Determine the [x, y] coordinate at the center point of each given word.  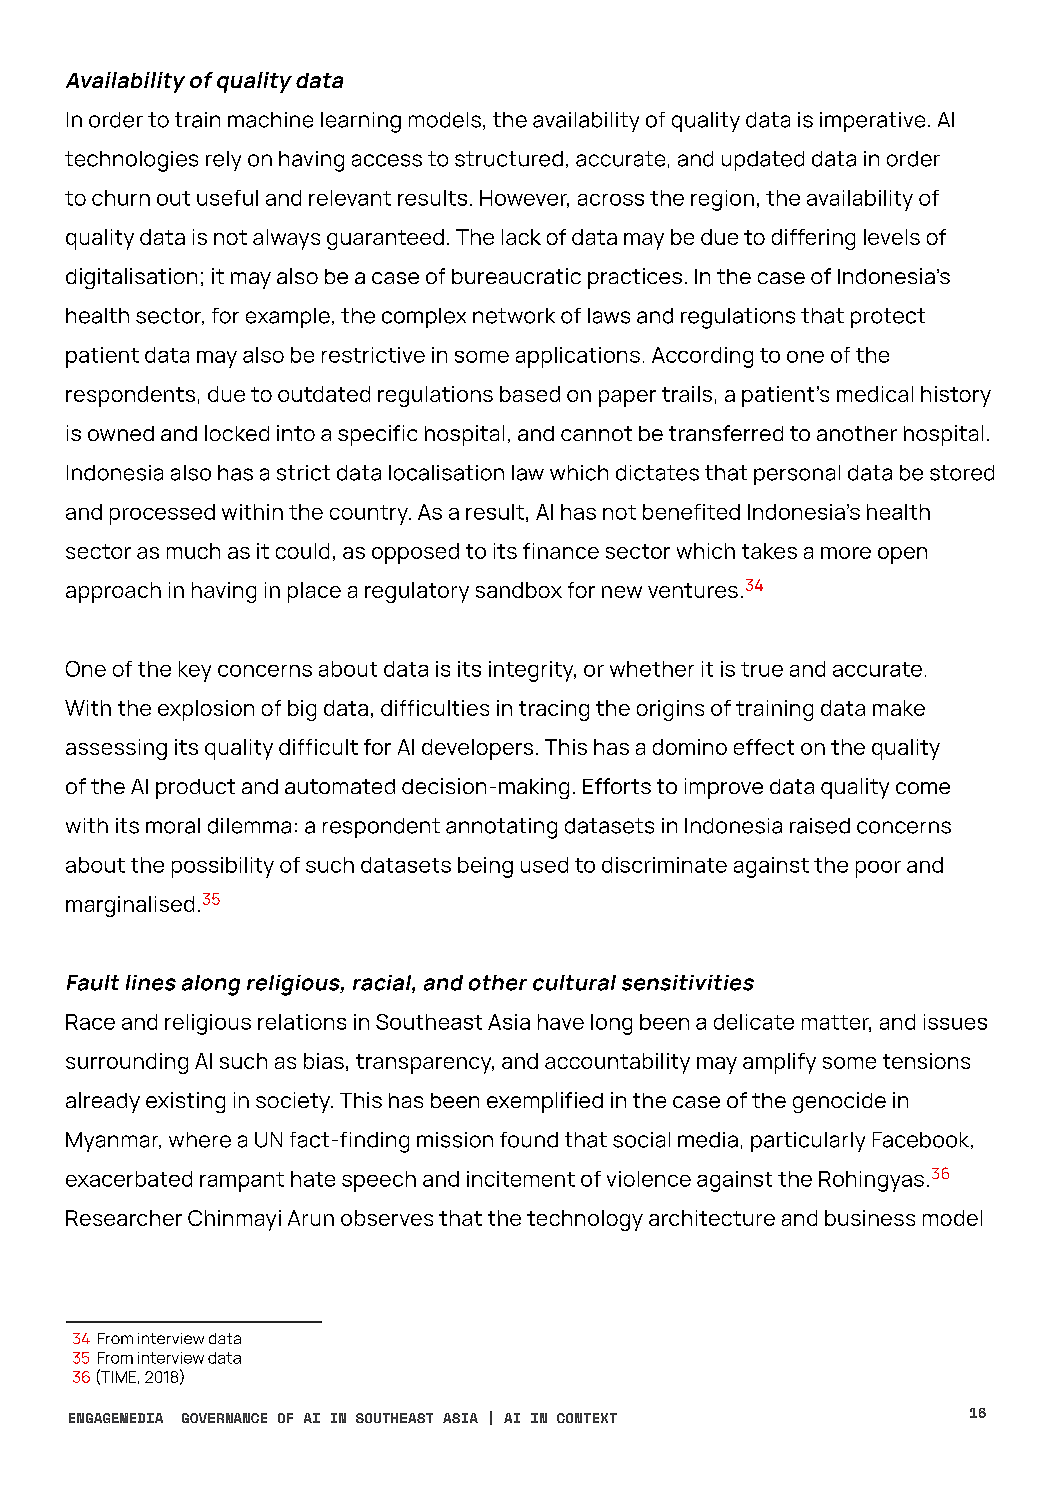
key [195, 671]
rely [223, 161]
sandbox [519, 590]
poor [878, 869]
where [200, 1140]
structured [509, 159]
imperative [872, 122]
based [530, 394]
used [544, 865]
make [899, 708]
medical [875, 394]
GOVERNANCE [224, 1418]
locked [237, 433]
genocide [839, 1102]
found [529, 1140]
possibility [223, 867]
